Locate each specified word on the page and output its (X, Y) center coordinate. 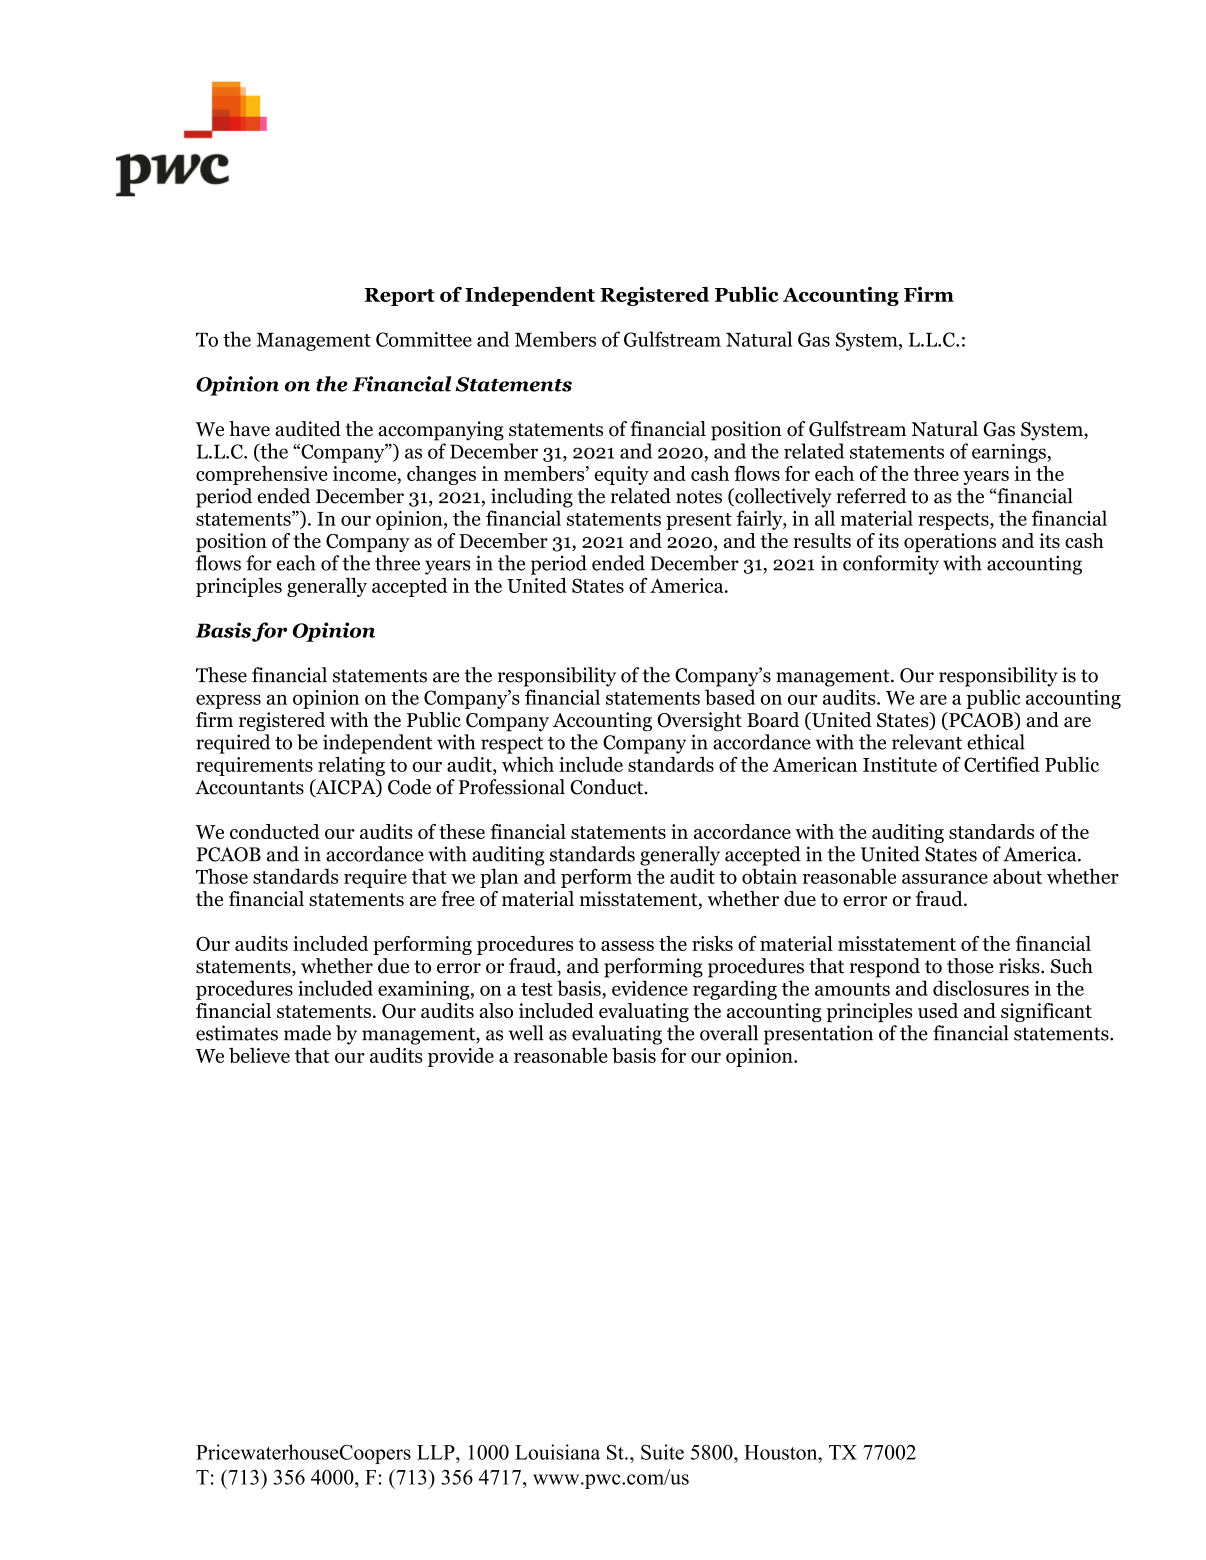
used (938, 1010)
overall (729, 1033)
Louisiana (557, 1452)
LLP (437, 1452)
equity (622, 475)
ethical (996, 742)
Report (399, 297)
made (307, 1033)
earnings (1010, 453)
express (228, 701)
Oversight (699, 722)
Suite (662, 1452)
